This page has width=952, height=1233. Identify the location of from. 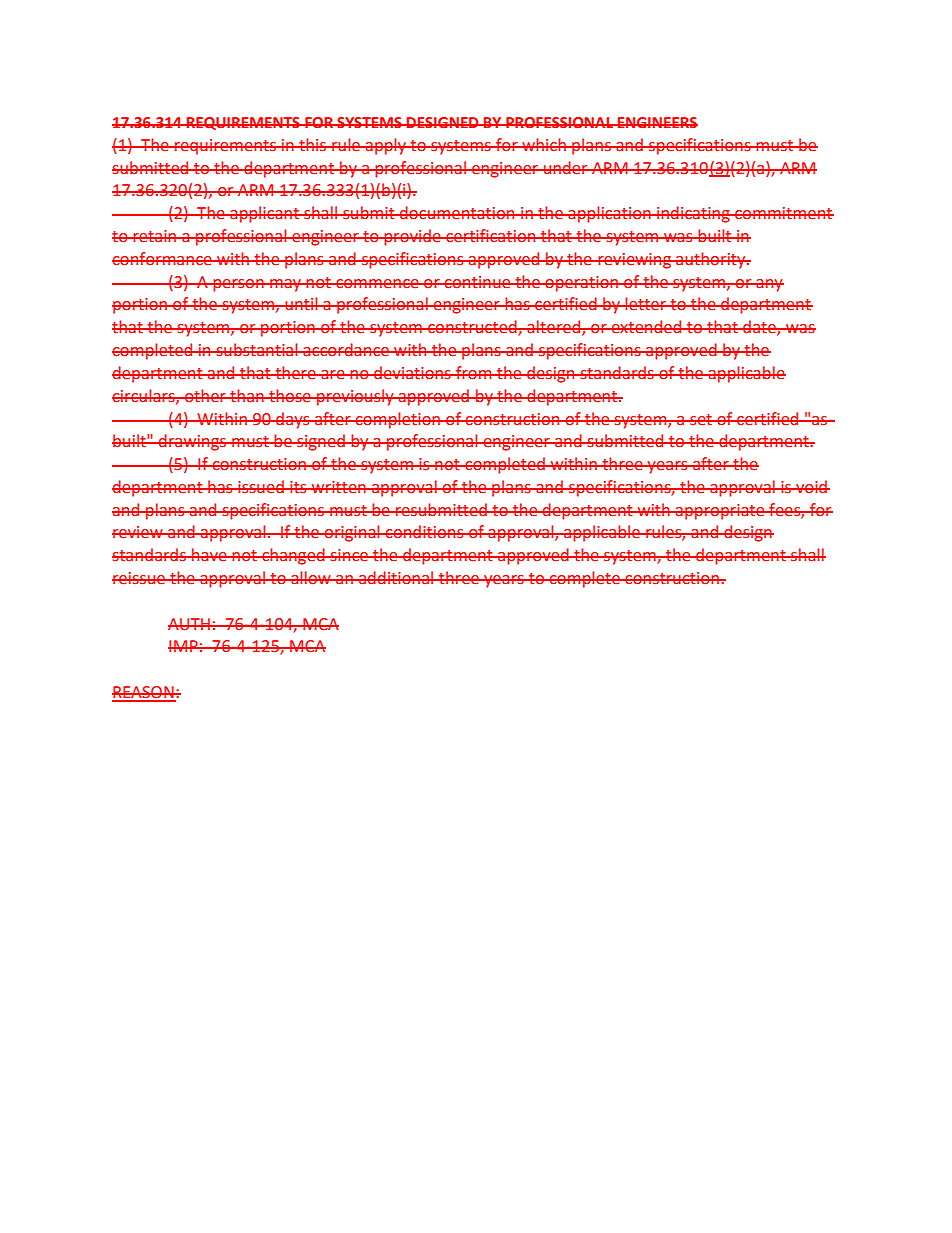
(474, 373).
